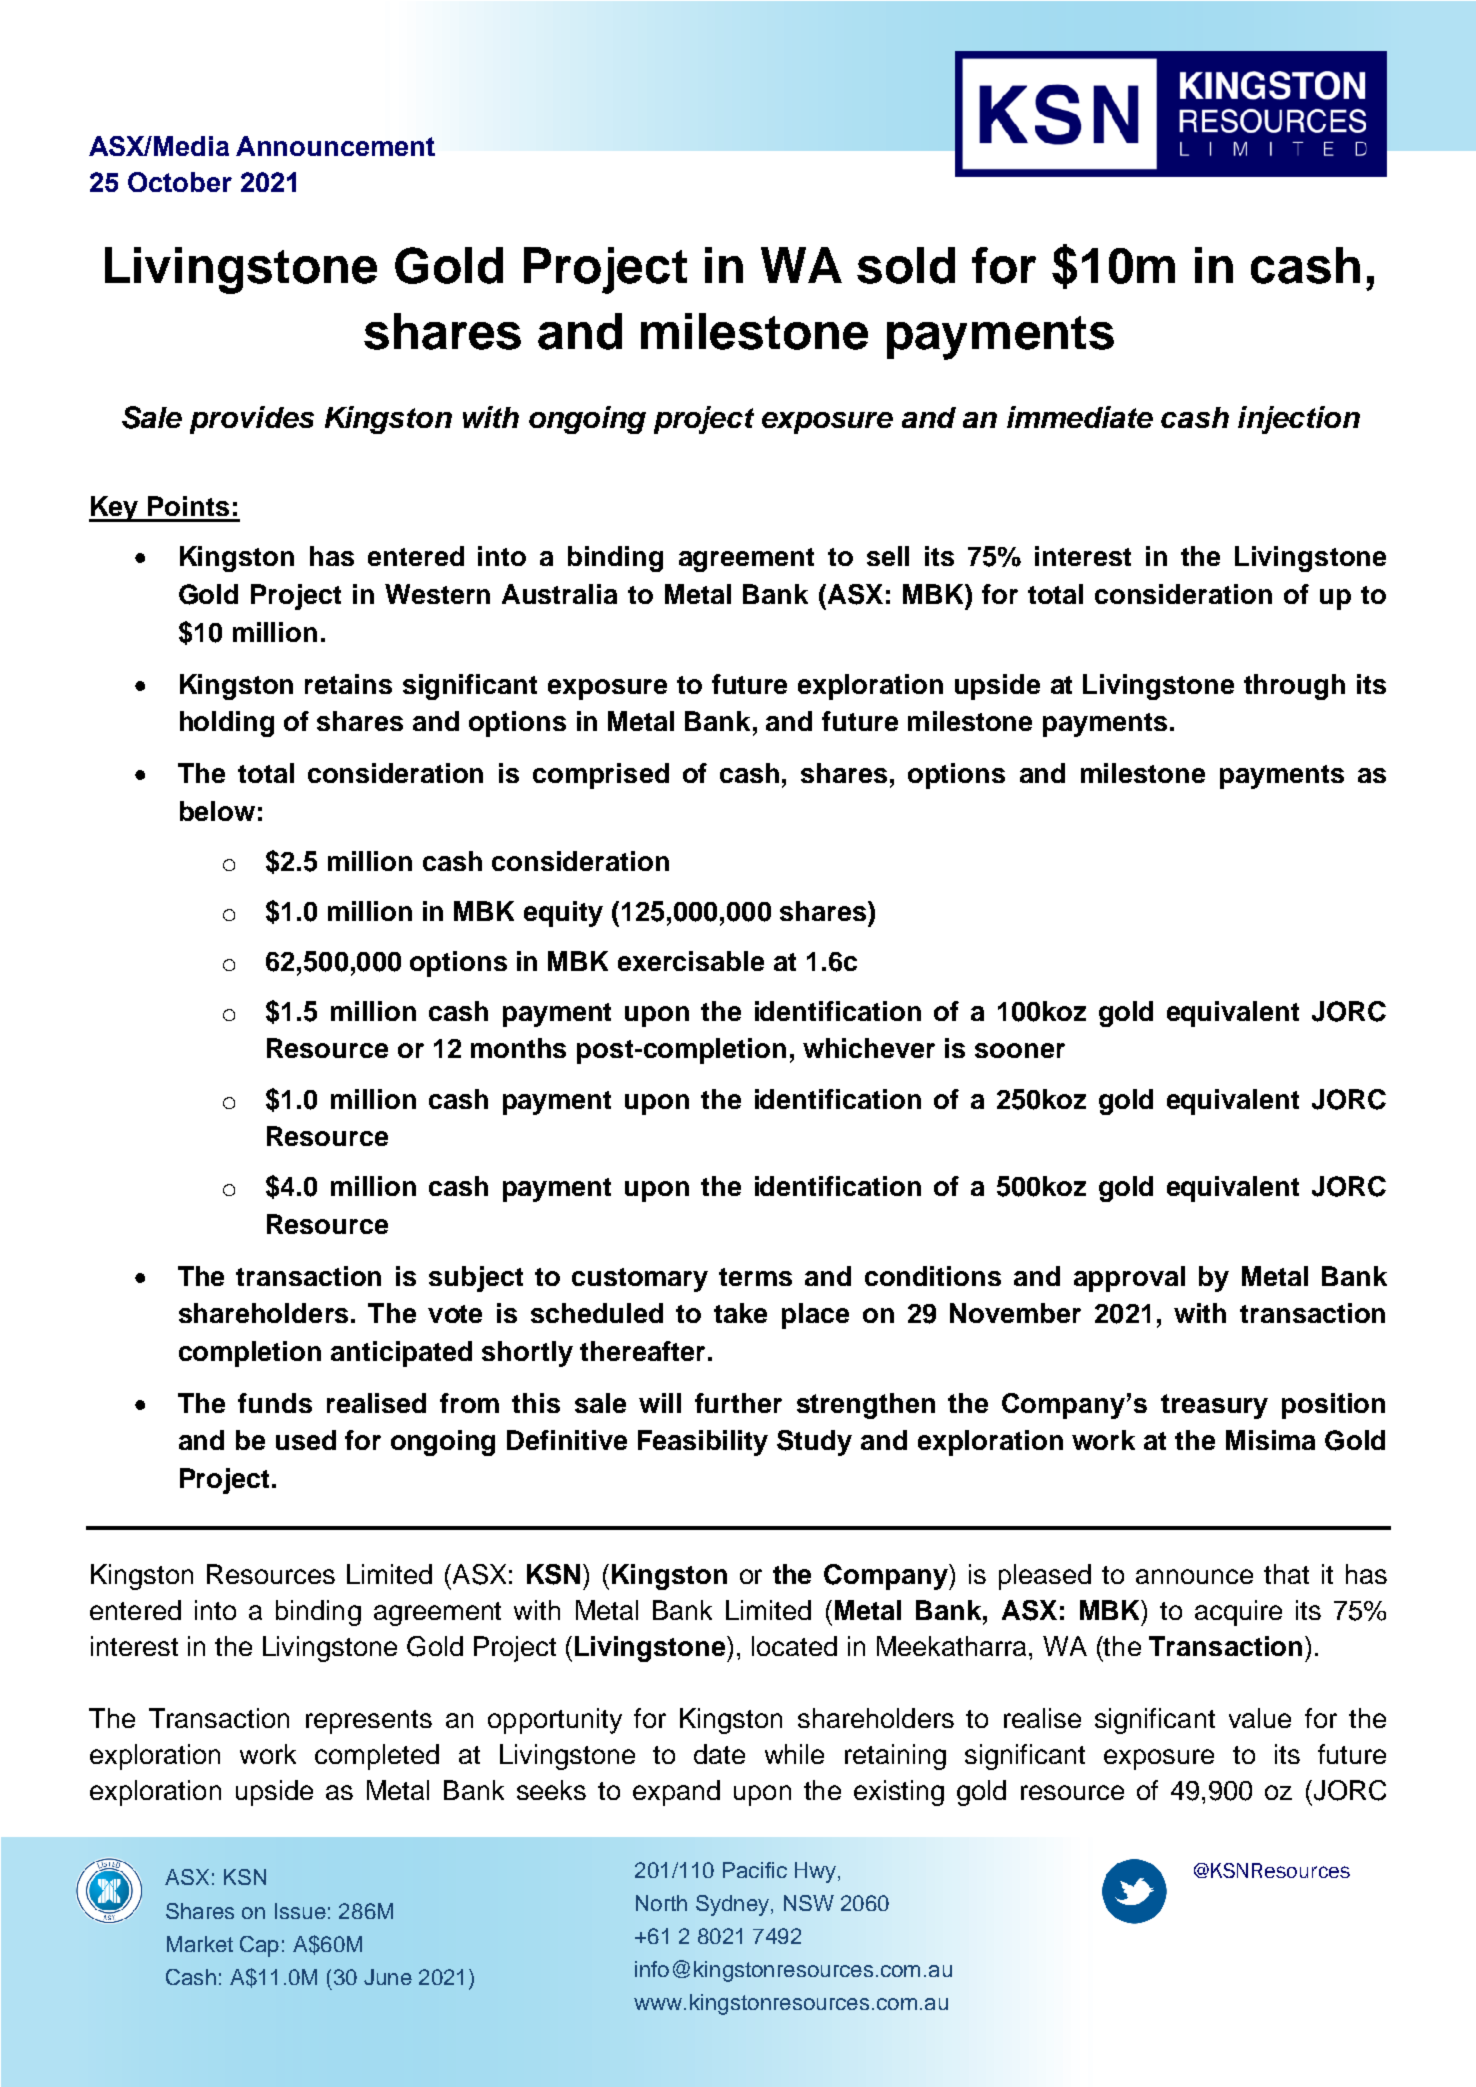 The height and width of the page is (2087, 1476). Describe the element at coordinates (1020, 1050) in the page. I see `sooner` at that location.
